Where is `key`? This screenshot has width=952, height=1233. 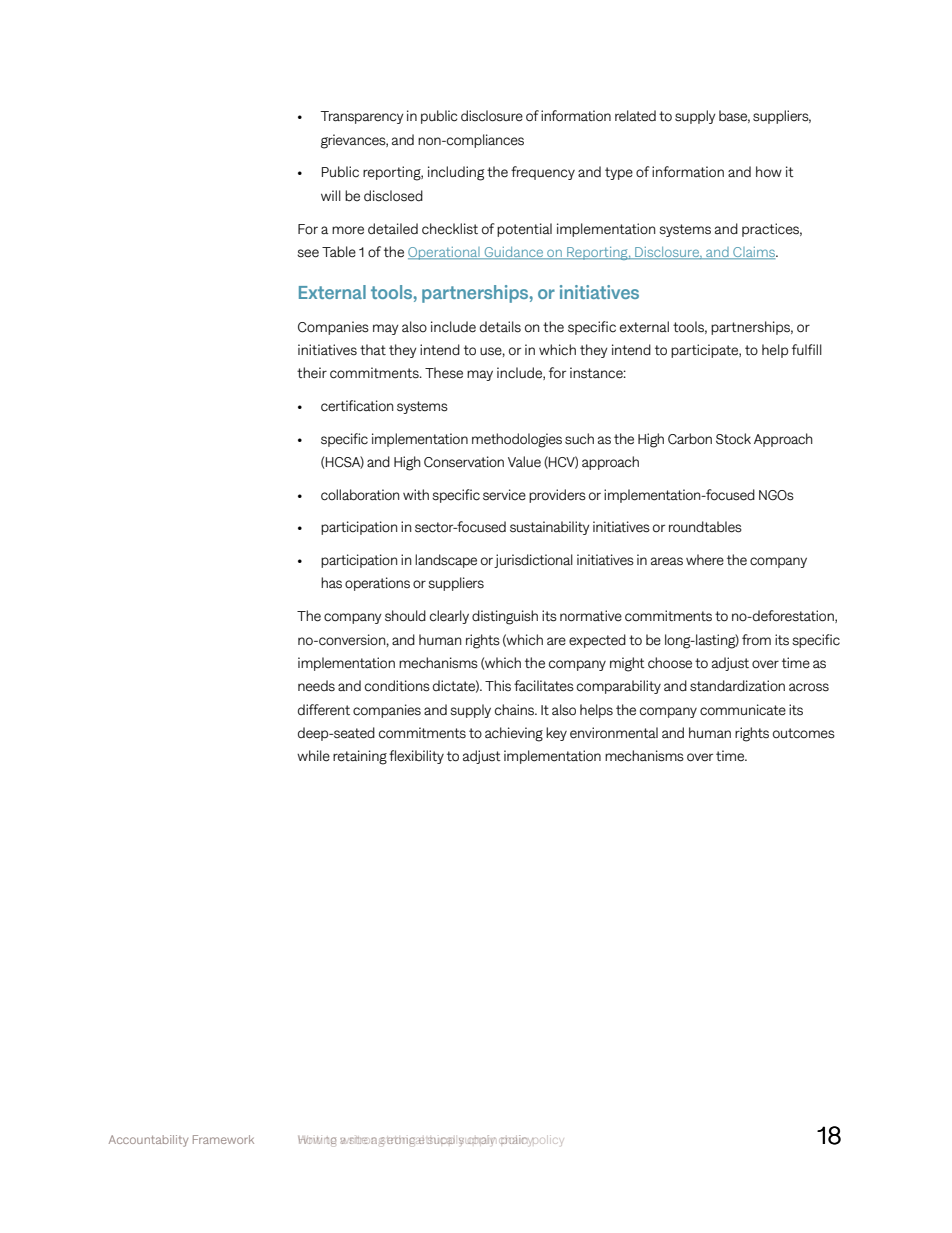
key is located at coordinates (556, 734).
